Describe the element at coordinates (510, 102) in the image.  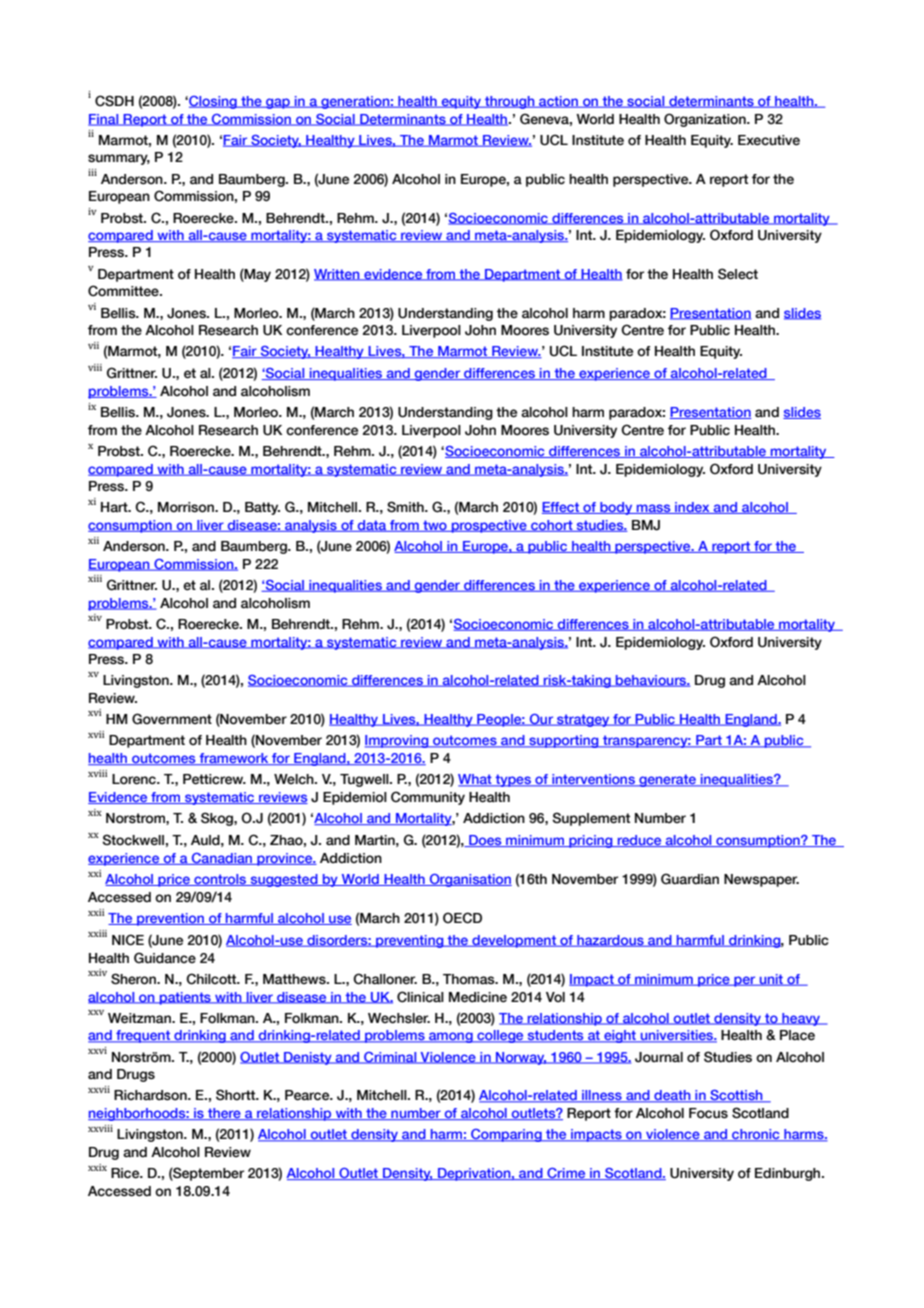
I see `through` at that location.
